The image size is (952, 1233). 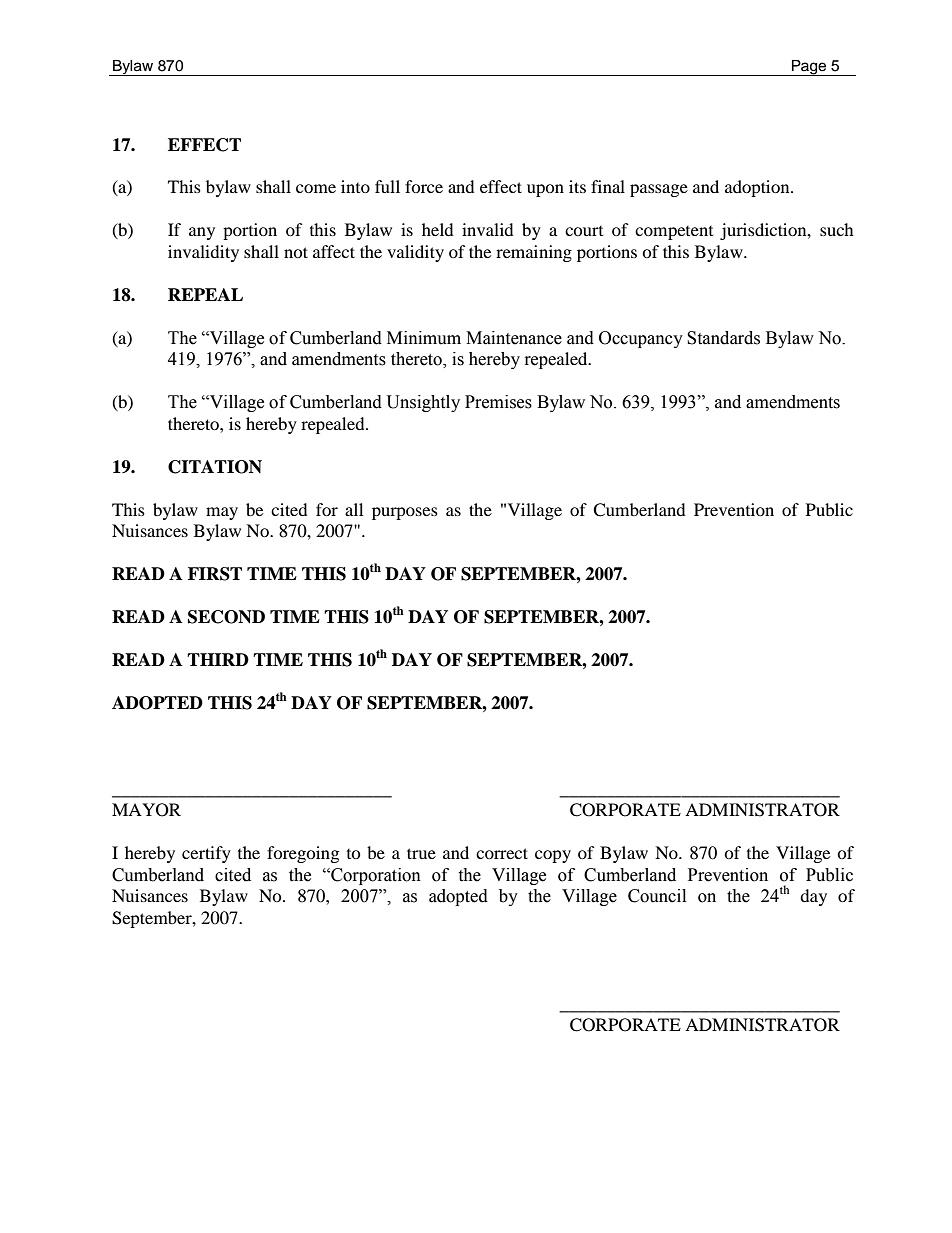 What do you see at coordinates (502, 853) in the screenshot?
I see `correct` at bounding box center [502, 853].
